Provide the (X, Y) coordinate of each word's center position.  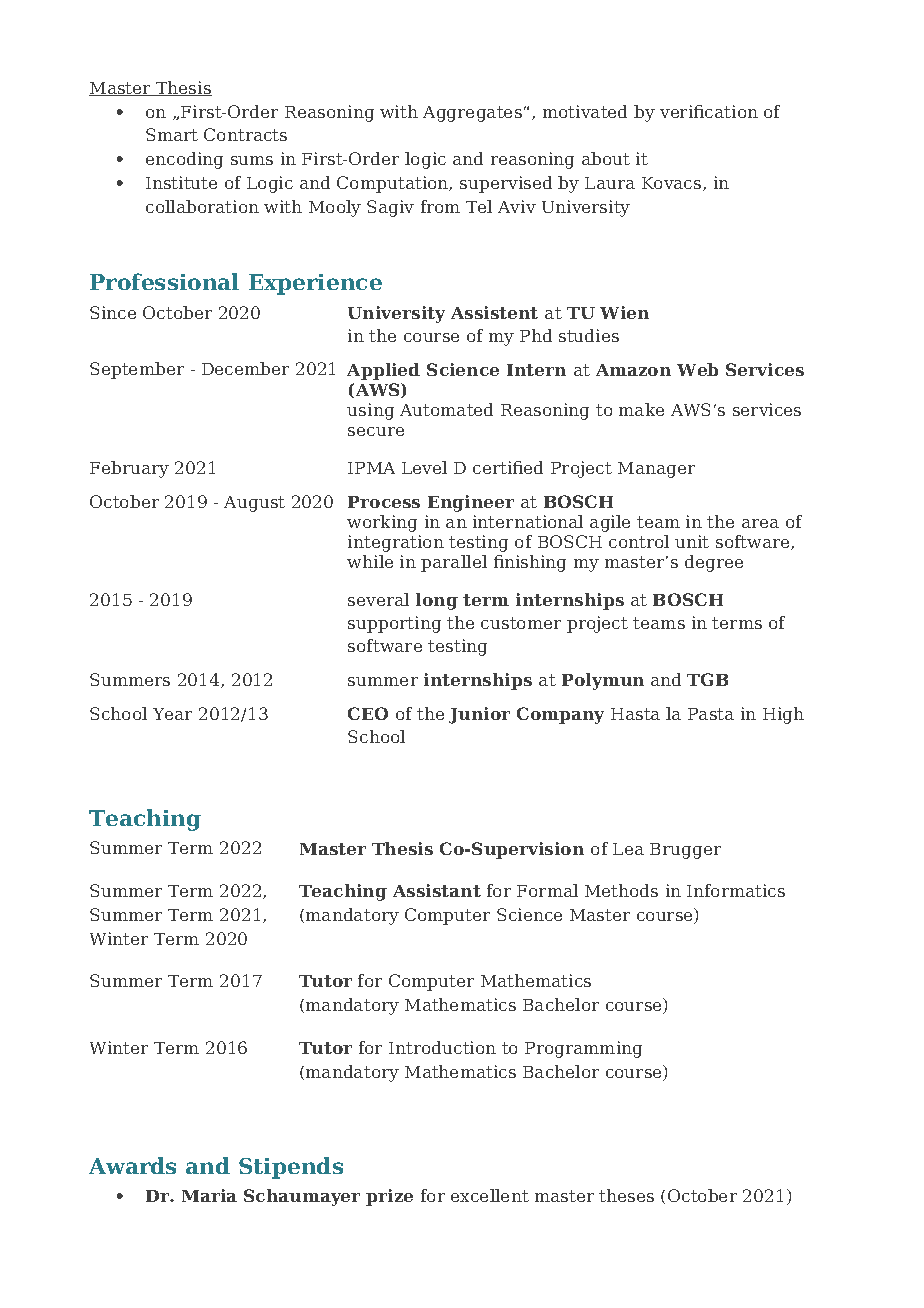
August (254, 504)
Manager (656, 470)
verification (709, 111)
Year (172, 714)
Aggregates (472, 114)
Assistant (437, 890)
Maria (209, 1195)
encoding (184, 160)
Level (424, 467)
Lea (628, 849)
